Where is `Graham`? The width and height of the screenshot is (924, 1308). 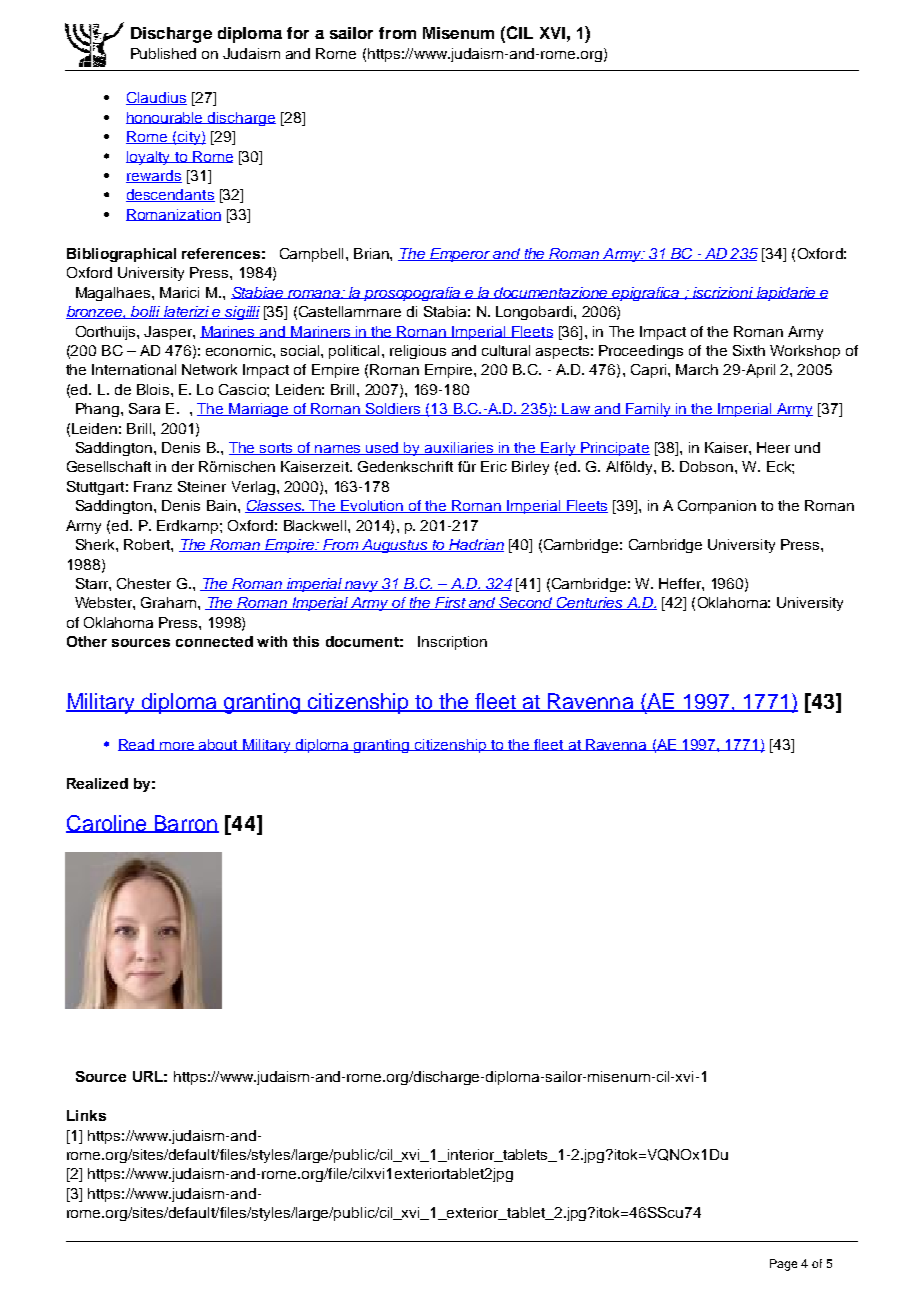 Graham is located at coordinates (170, 602).
